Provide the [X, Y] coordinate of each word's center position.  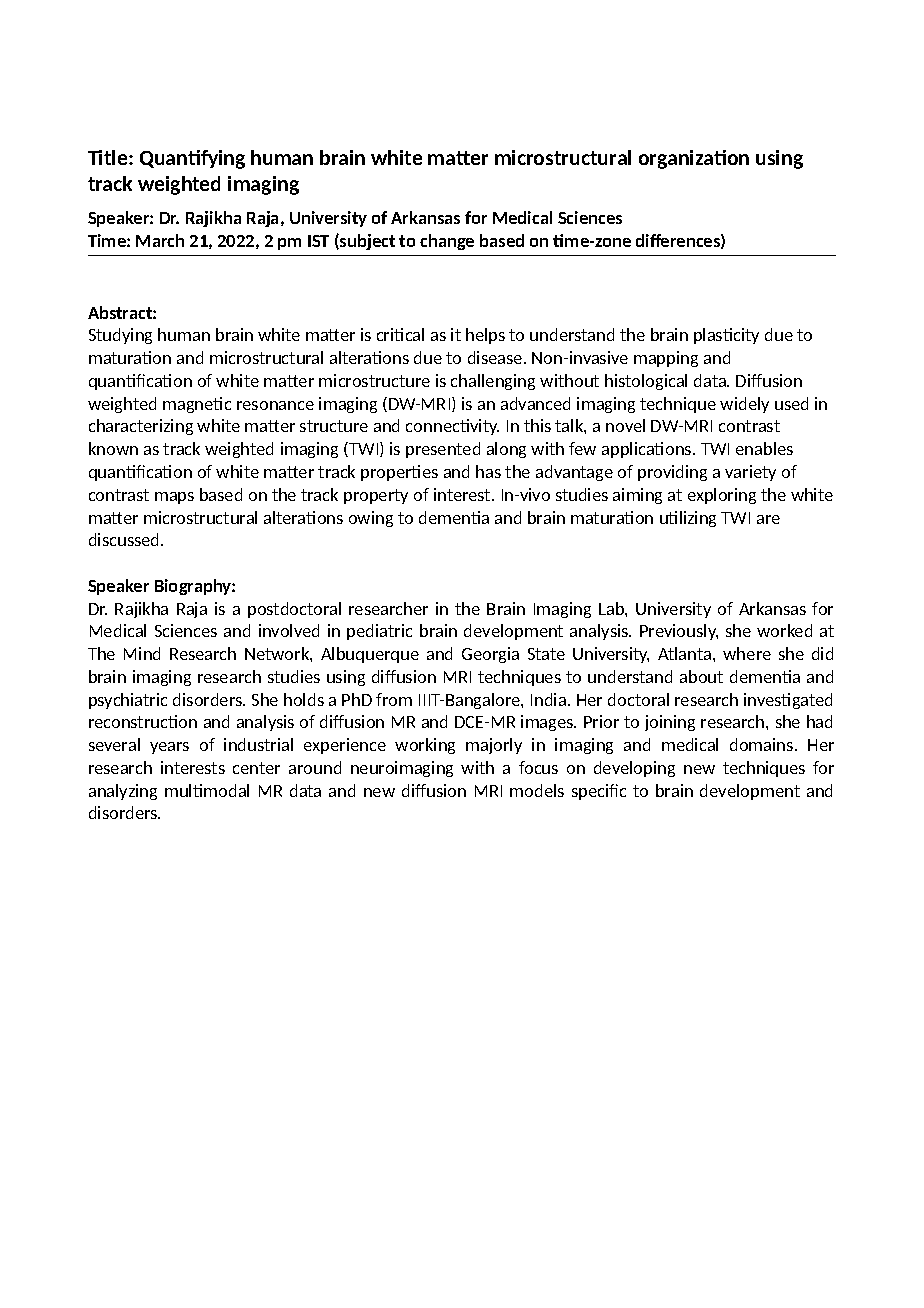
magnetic [197, 405]
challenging [493, 382]
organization [694, 159]
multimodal [207, 790]
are [768, 519]
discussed [125, 539]
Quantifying [192, 159]
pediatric [379, 632]
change [447, 242]
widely [744, 405]
